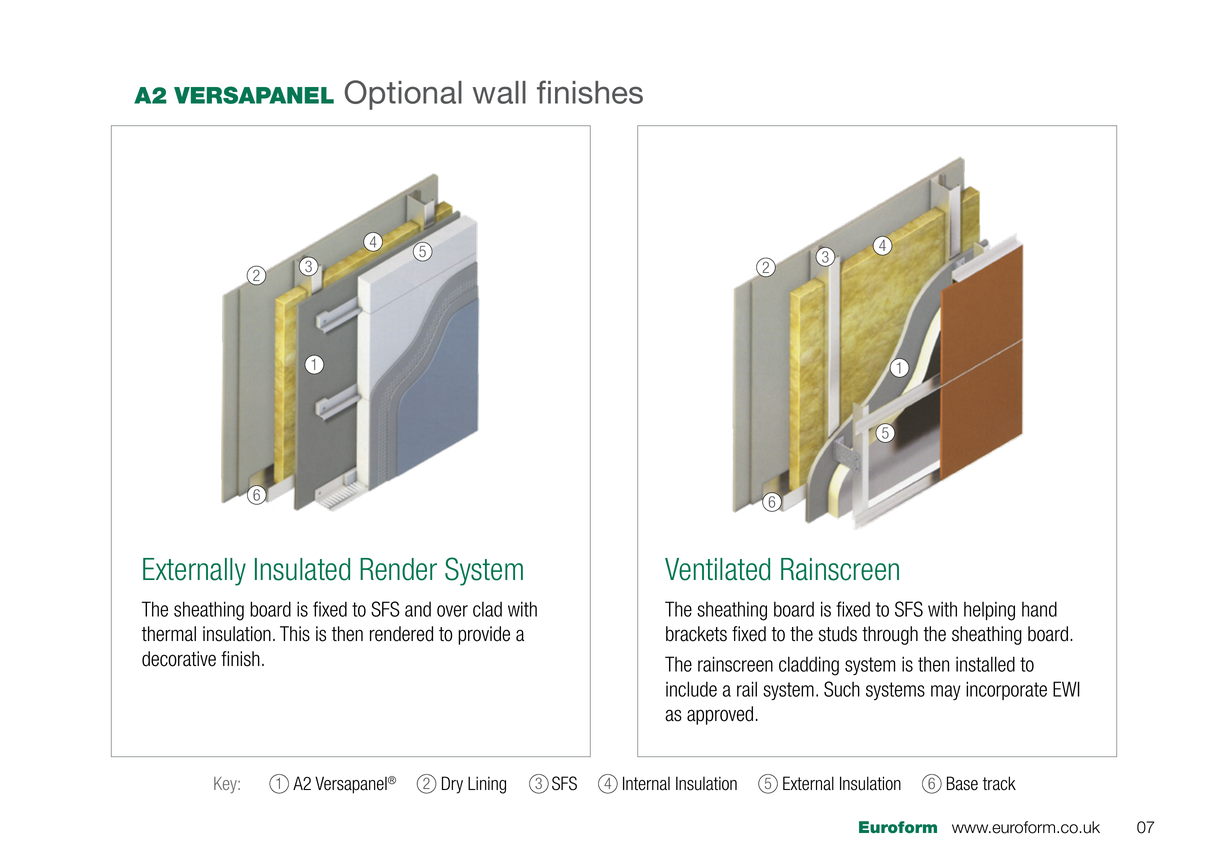 Image resolution: width=1228 pixels, height=865 pixels. I want to click on through, so click(890, 635).
